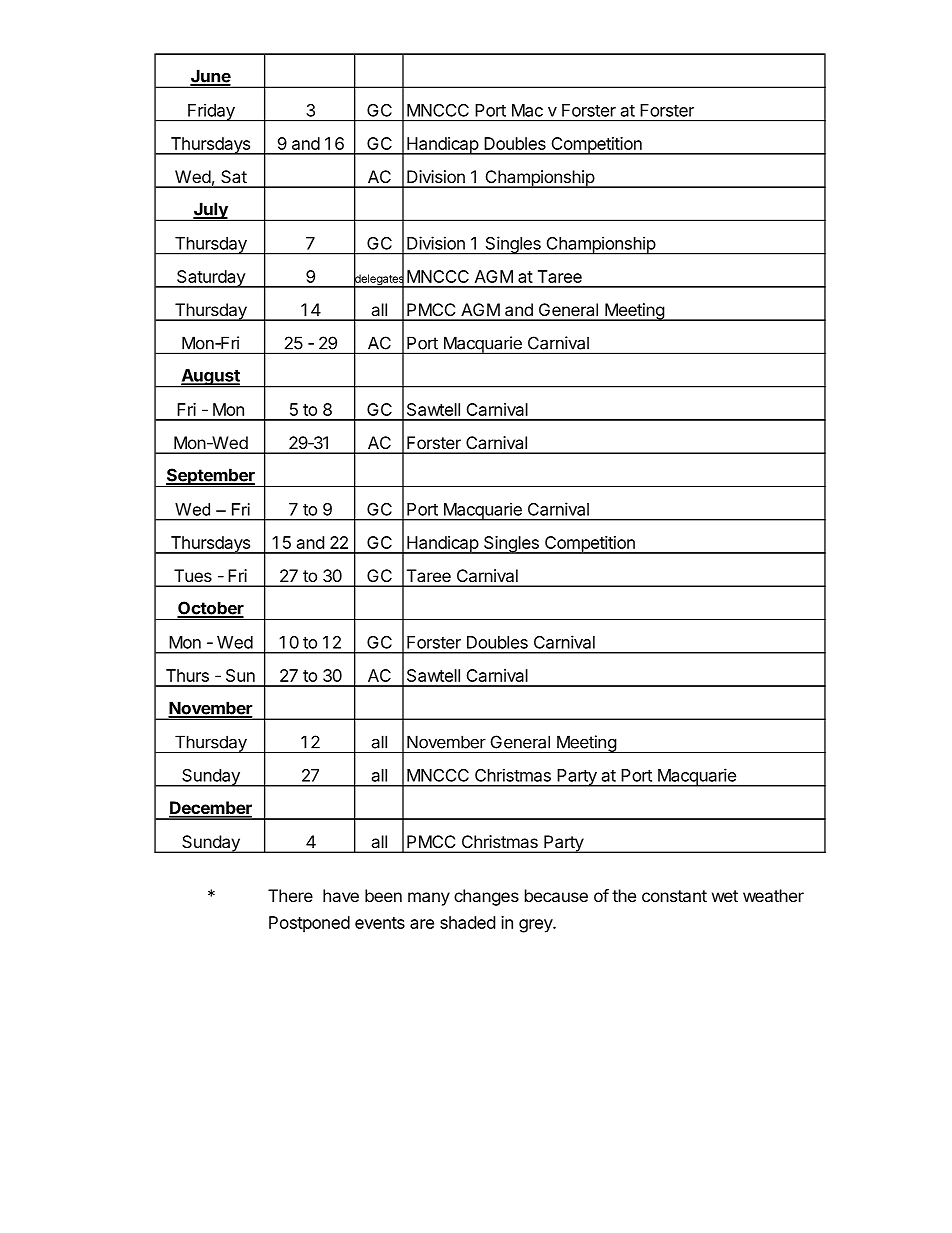 The height and width of the image is (1233, 952). What do you see at coordinates (773, 895) in the image?
I see `weather` at bounding box center [773, 895].
